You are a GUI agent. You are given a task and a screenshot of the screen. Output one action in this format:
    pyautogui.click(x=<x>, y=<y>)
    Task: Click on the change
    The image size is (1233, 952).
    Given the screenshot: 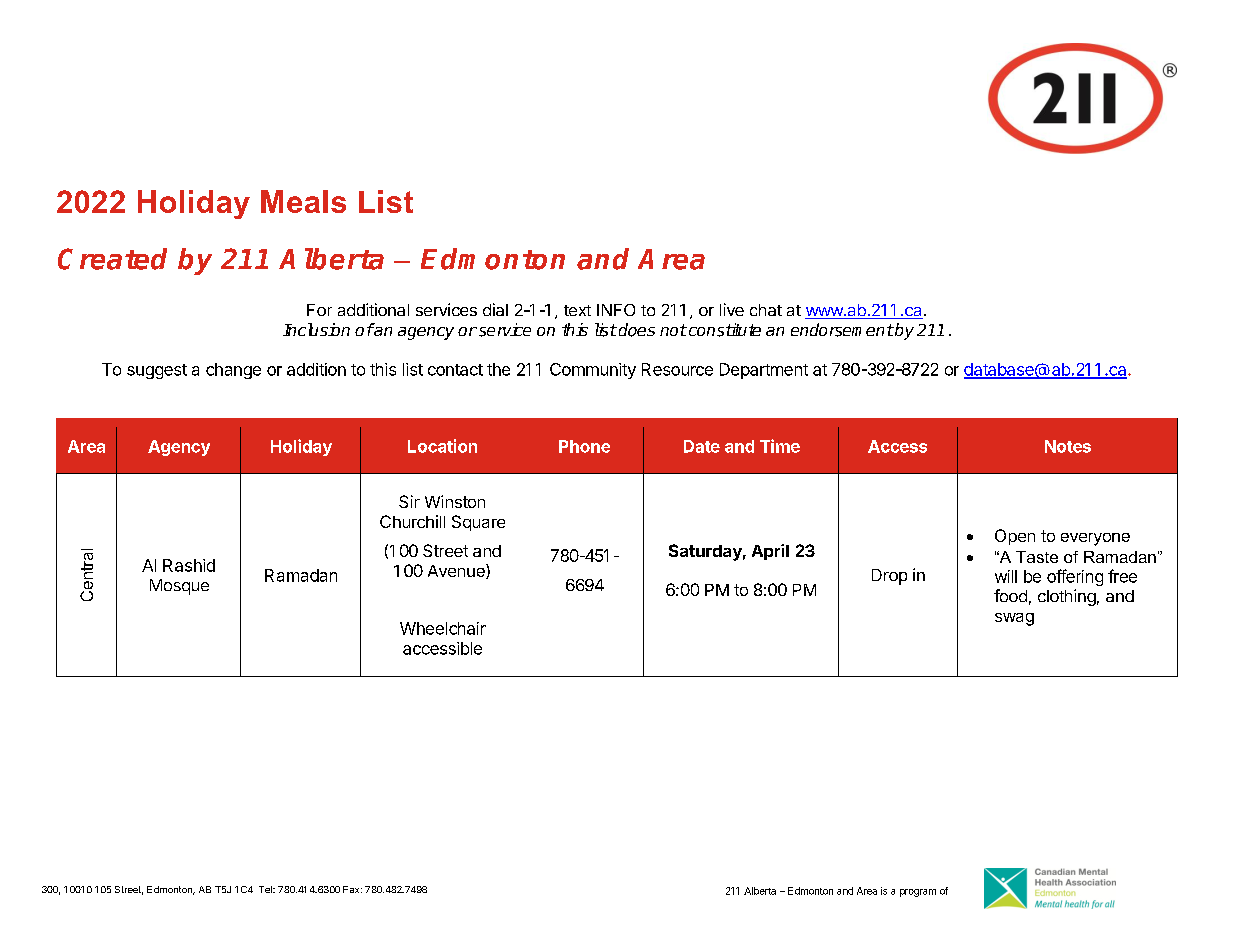 What is the action you would take?
    pyautogui.click(x=233, y=371)
